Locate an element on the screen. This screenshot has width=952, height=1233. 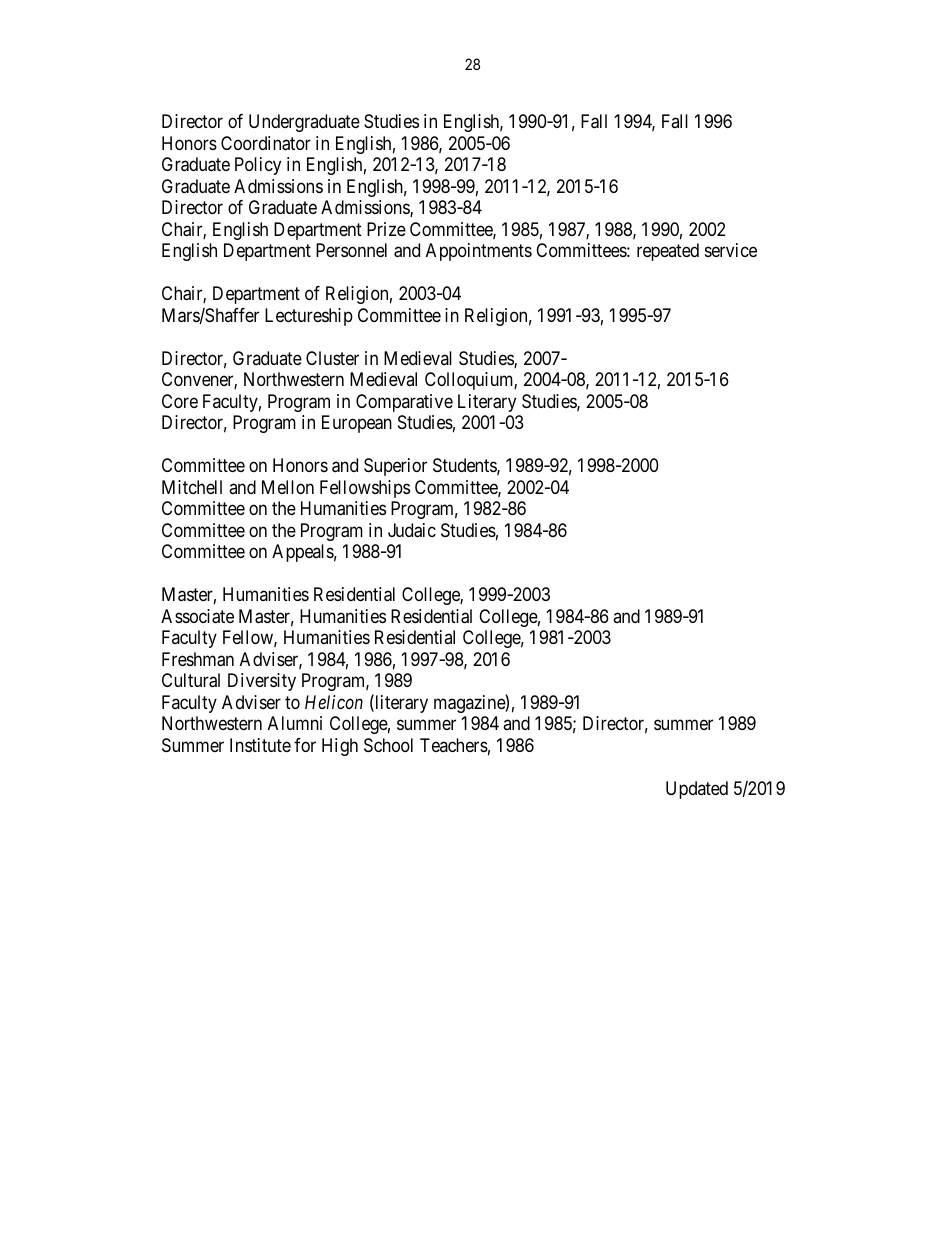
Institute is located at coordinates (260, 745).
